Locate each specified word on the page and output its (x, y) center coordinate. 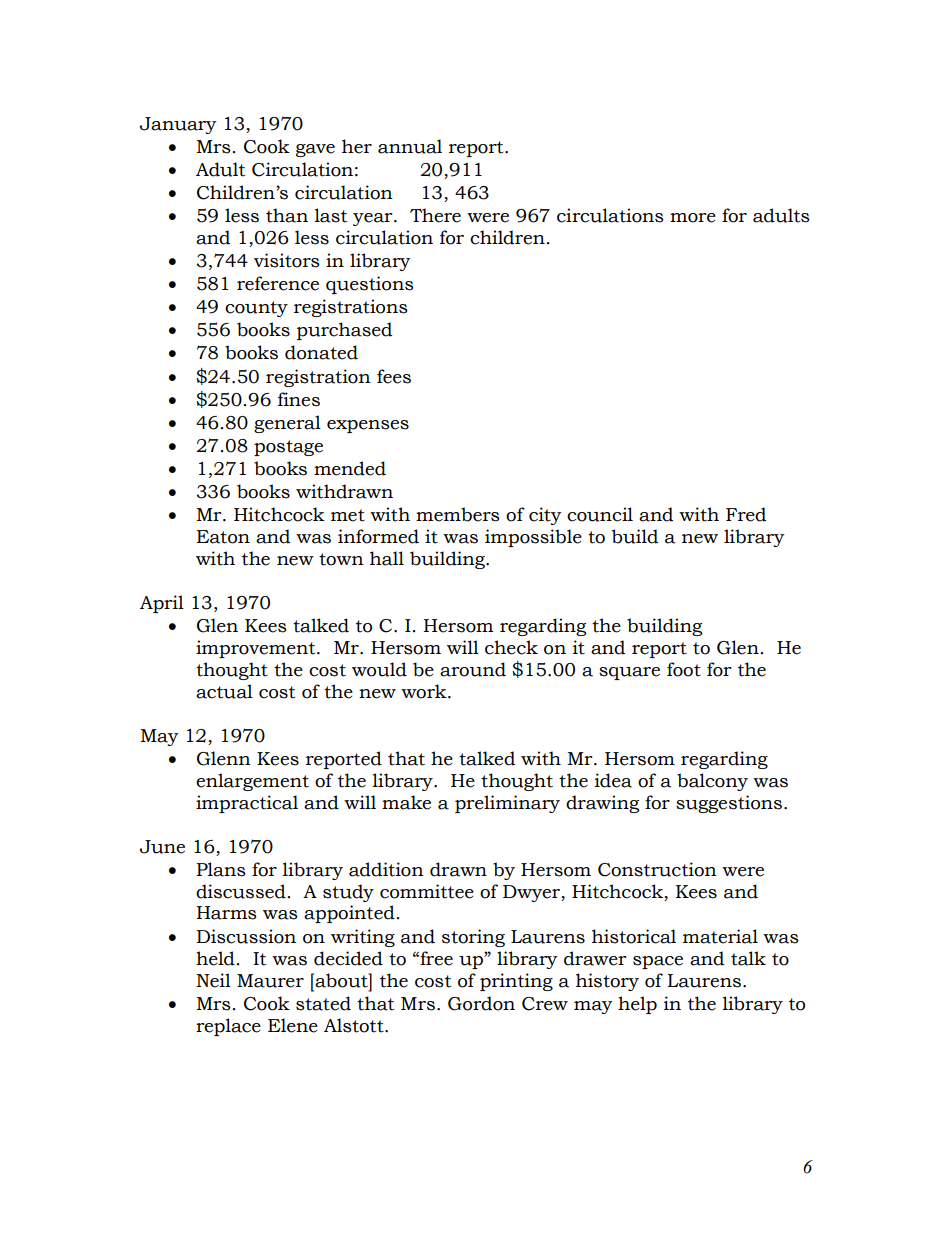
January (178, 125)
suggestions (729, 804)
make (406, 802)
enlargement (252, 782)
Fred (746, 514)
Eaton (223, 537)
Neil (213, 980)
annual (410, 146)
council (600, 514)
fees (394, 376)
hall (387, 558)
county (256, 309)
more (693, 218)
